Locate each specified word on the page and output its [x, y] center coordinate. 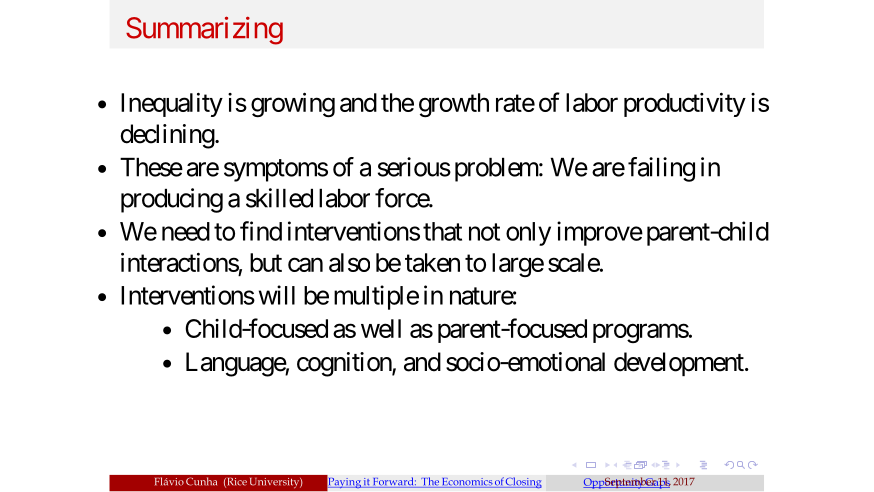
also [349, 262]
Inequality [172, 105]
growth [454, 105]
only [528, 234]
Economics [467, 483]
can [305, 265]
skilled [279, 198]
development [680, 364]
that [442, 231]
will [277, 295]
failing [661, 169]
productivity [685, 105]
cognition [345, 364]
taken [432, 262]
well [381, 328]
